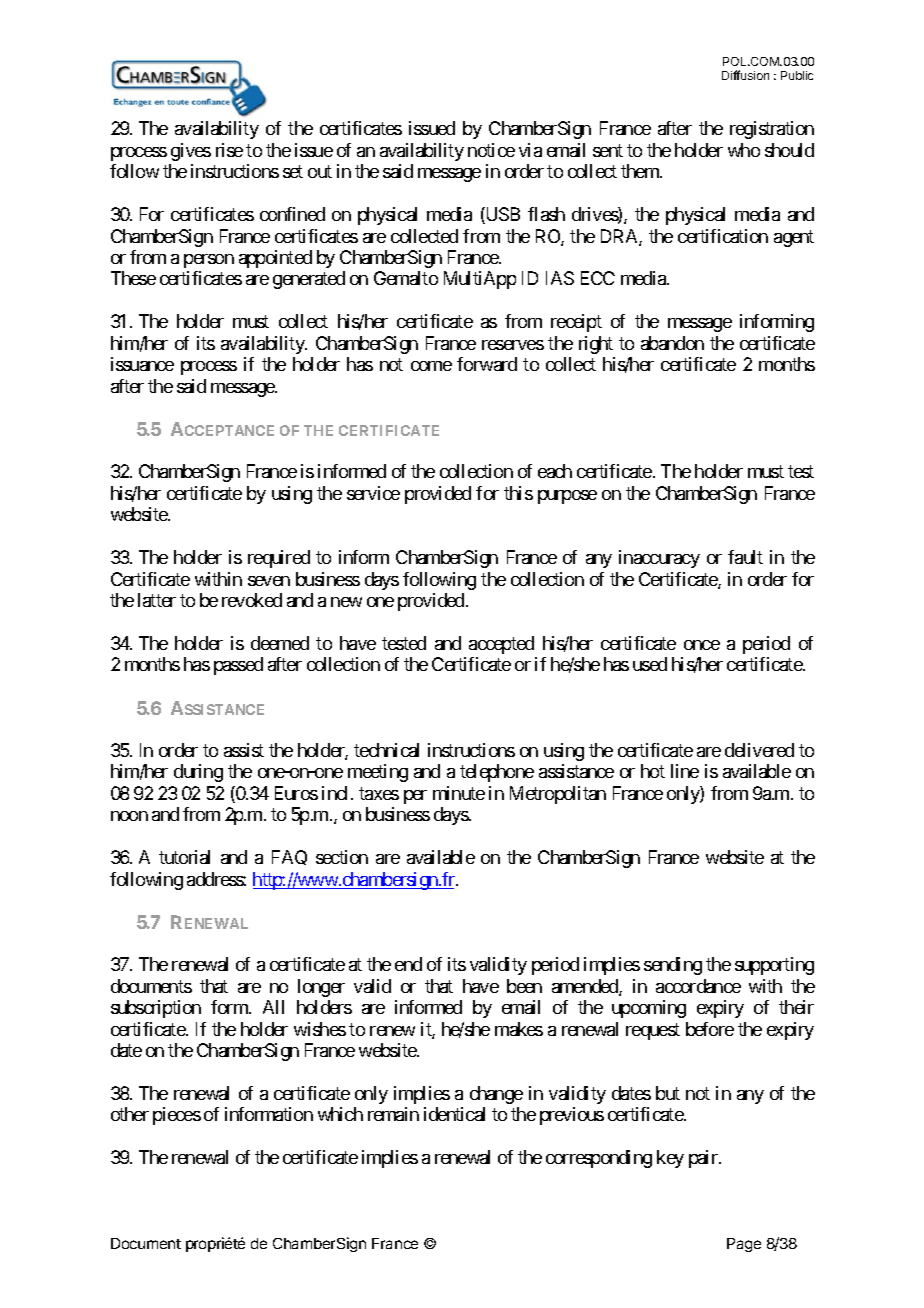 Image resolution: width=924 pixels, height=1308 pixels. I want to click on during, so click(198, 773).
